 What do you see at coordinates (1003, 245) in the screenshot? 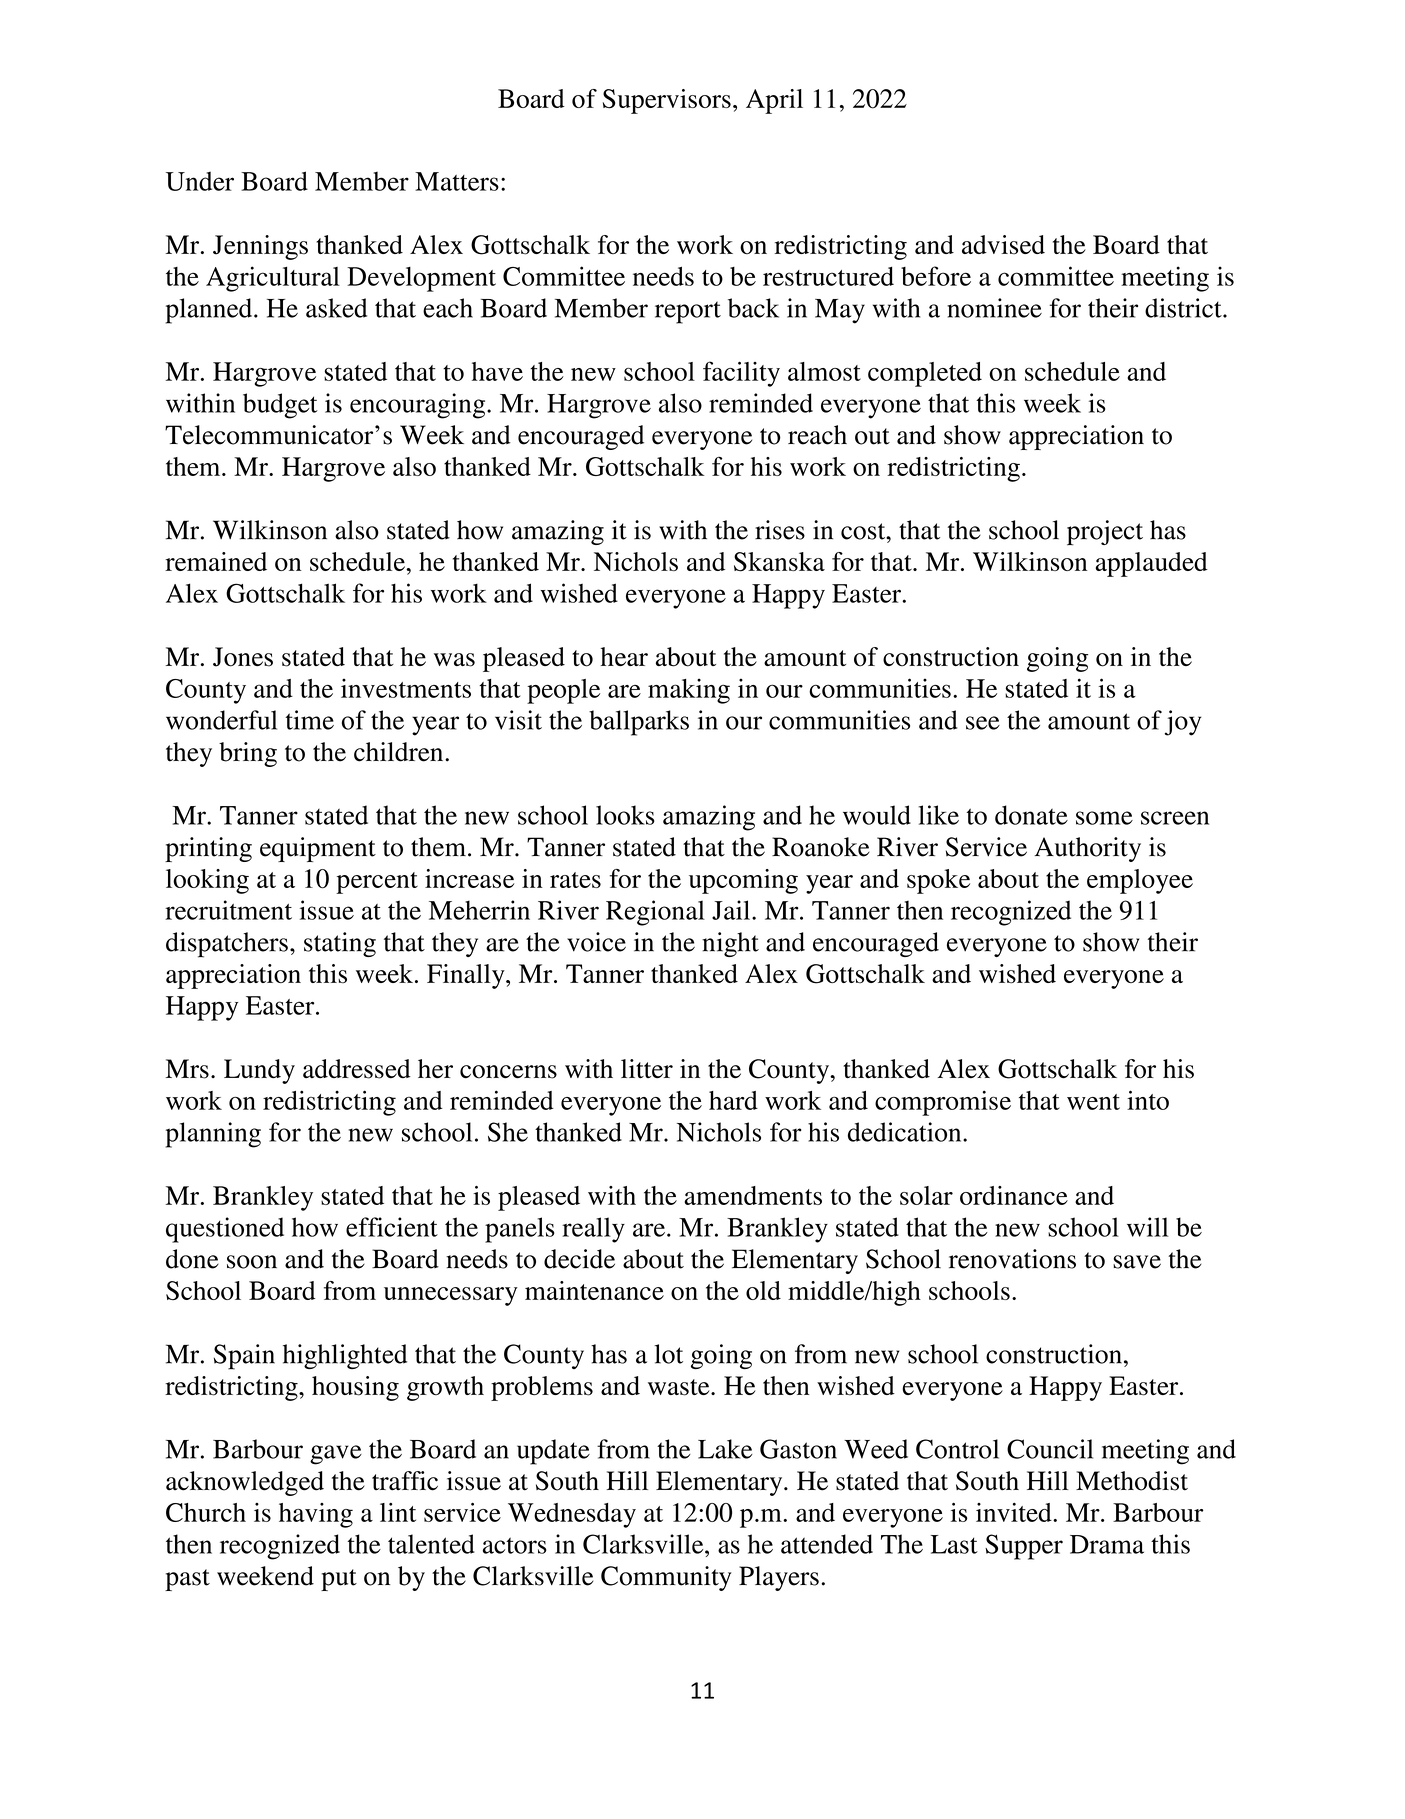
I see `advised` at bounding box center [1003, 245].
